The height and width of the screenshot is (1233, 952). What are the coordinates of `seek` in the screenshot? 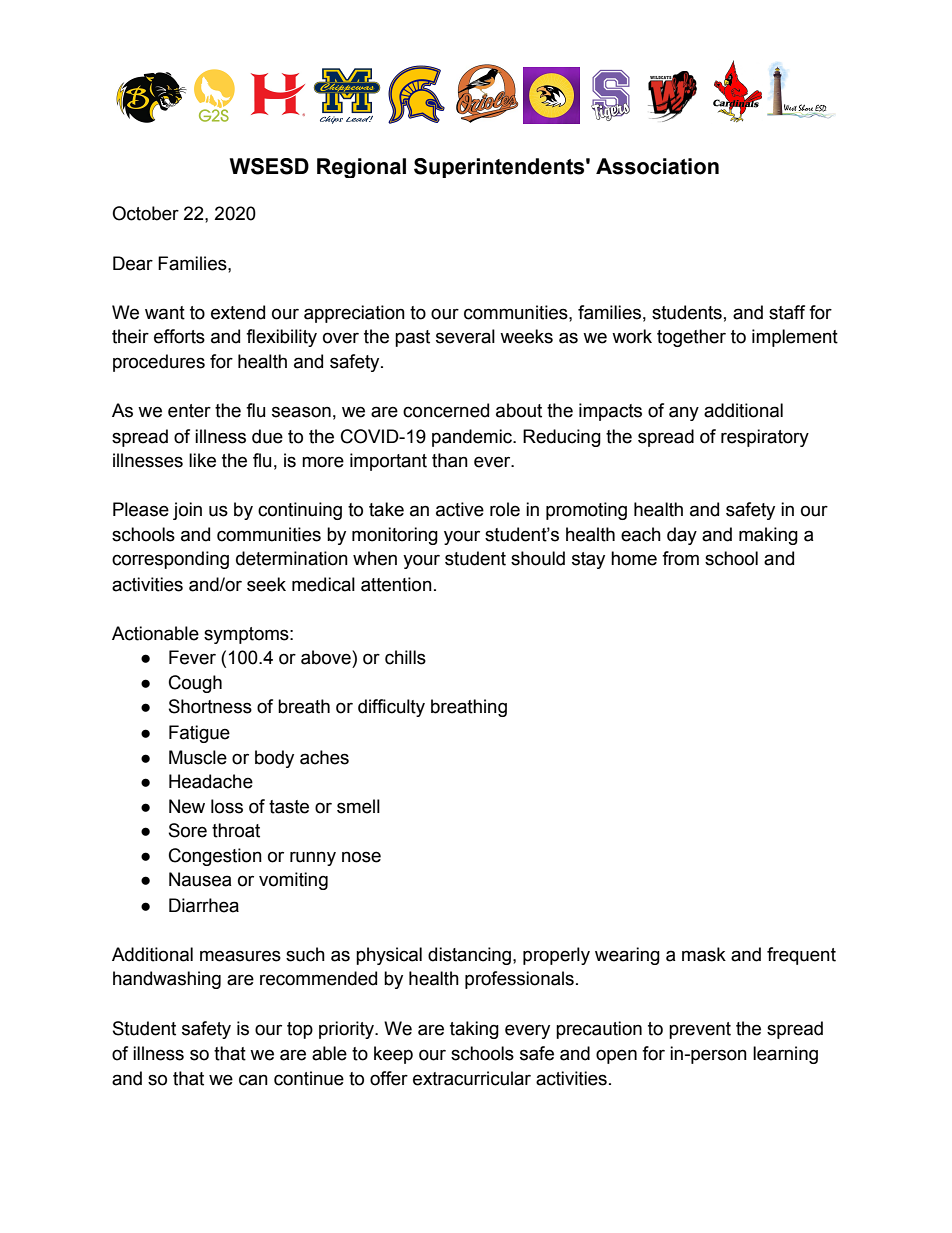 It's located at (266, 584).
